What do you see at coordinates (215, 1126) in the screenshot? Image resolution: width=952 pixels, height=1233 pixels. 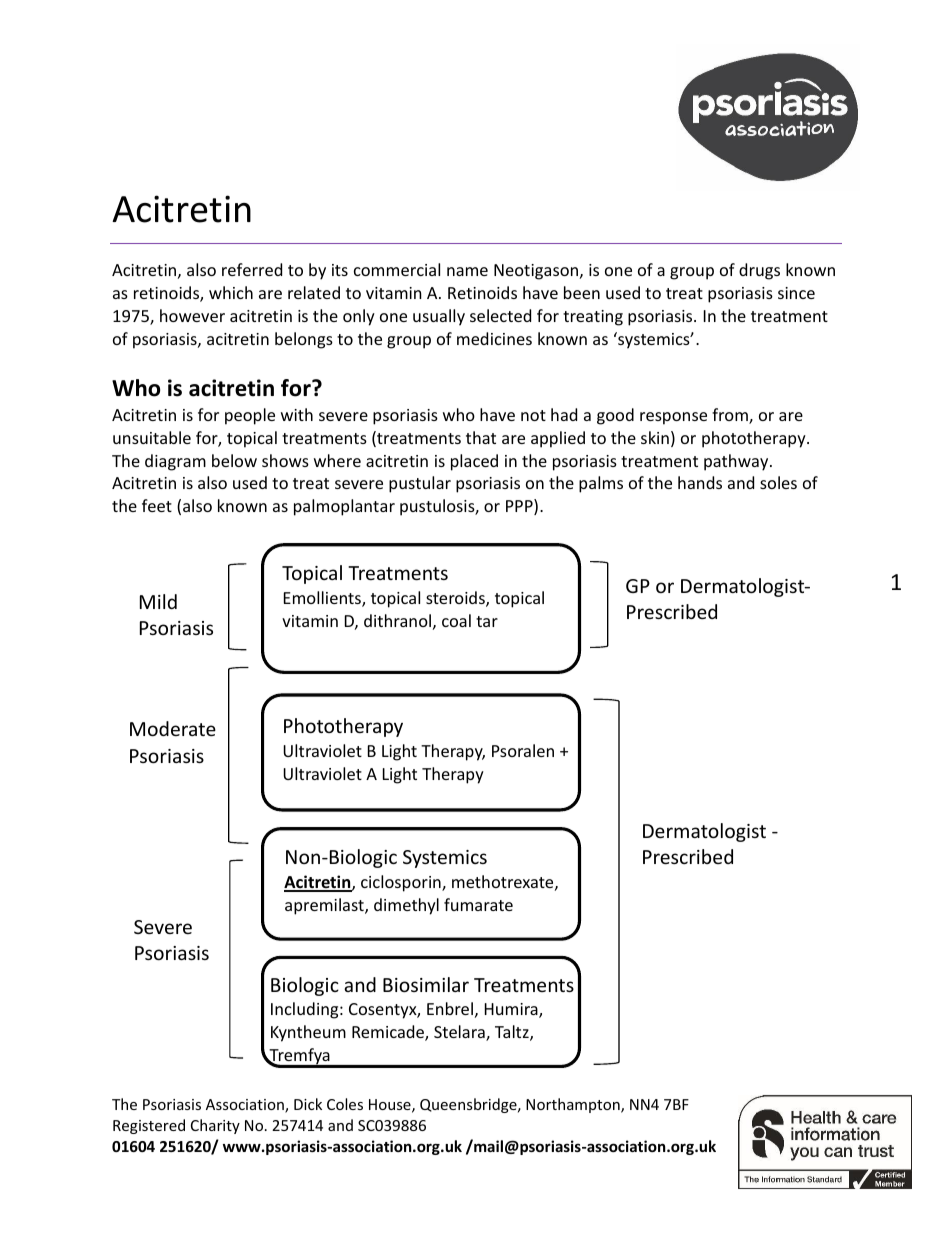 I see `Charity` at bounding box center [215, 1126].
